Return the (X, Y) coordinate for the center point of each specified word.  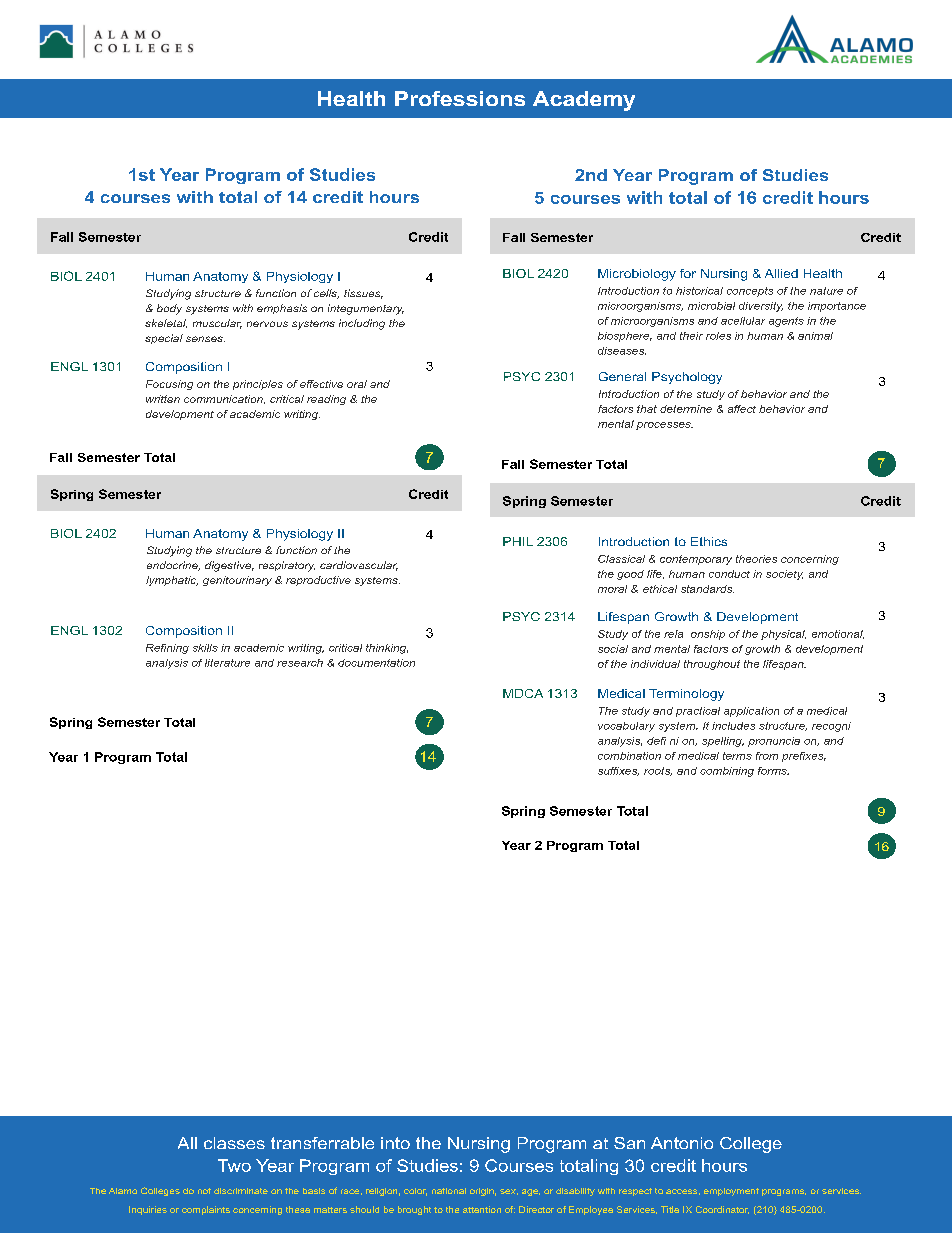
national (449, 1191)
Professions (460, 98)
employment (731, 1192)
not (204, 1191)
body (169, 309)
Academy (584, 101)
